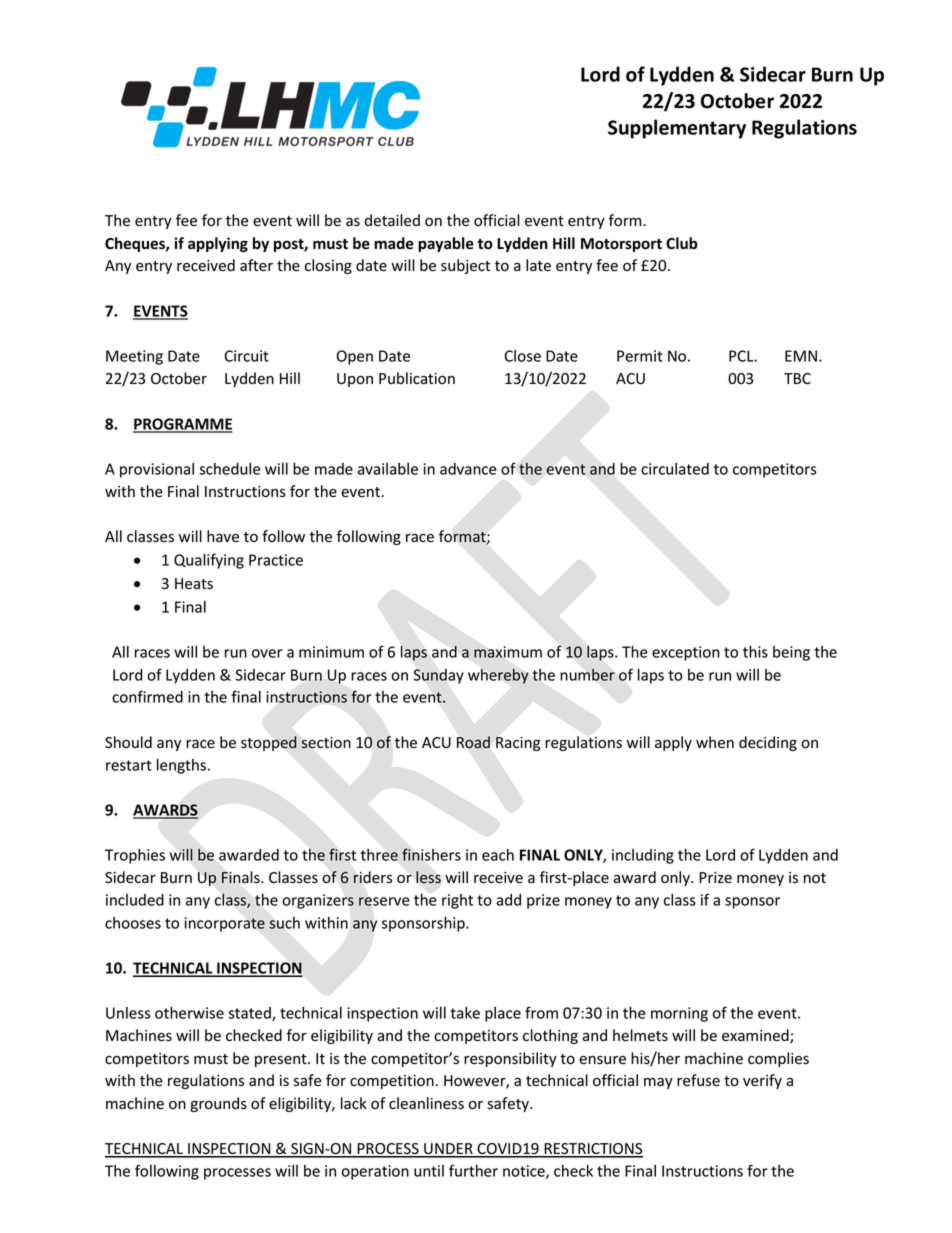 The image size is (952, 1233). I want to click on schedule, so click(229, 469).
